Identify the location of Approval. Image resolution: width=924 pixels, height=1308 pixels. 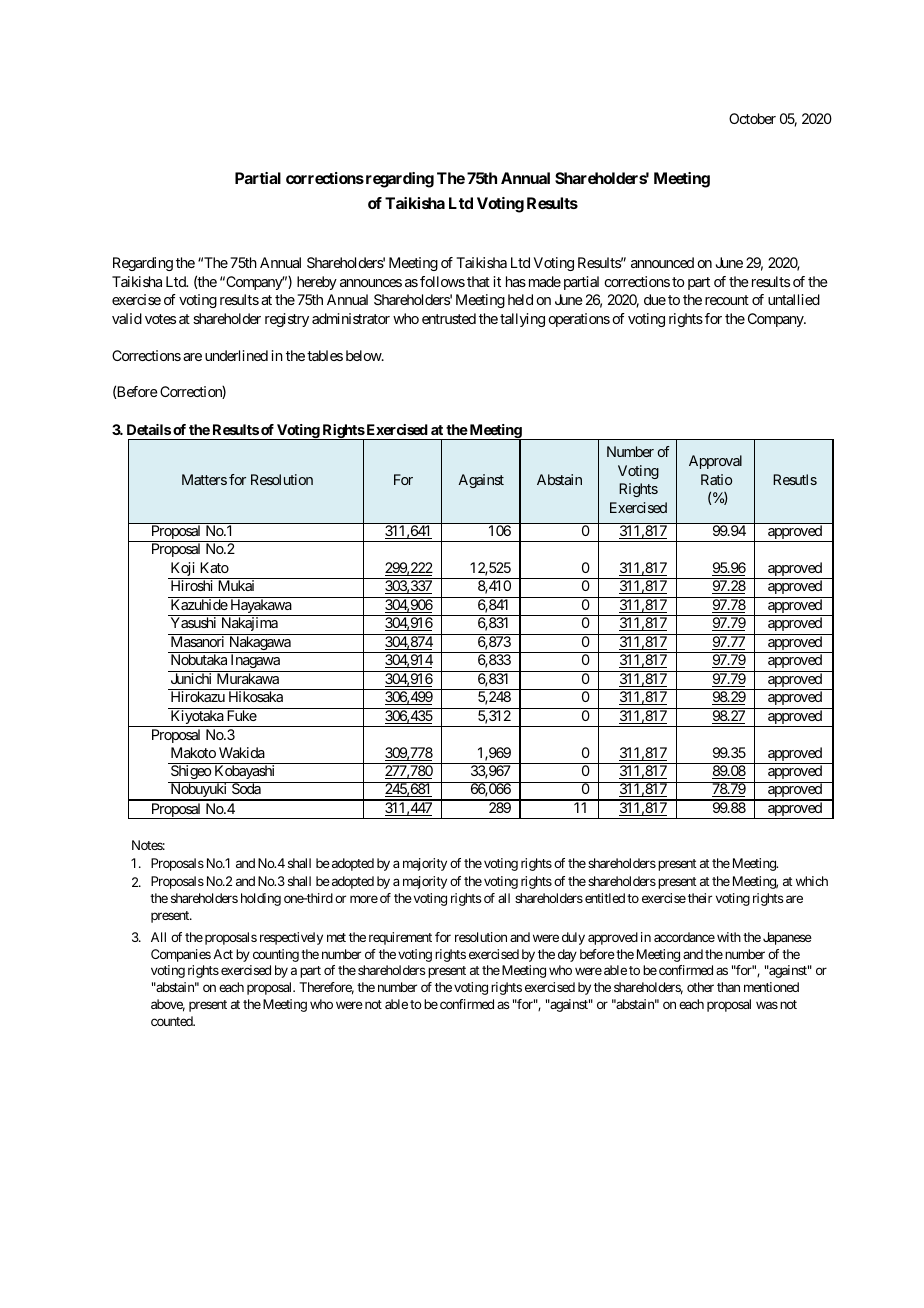
(715, 462).
